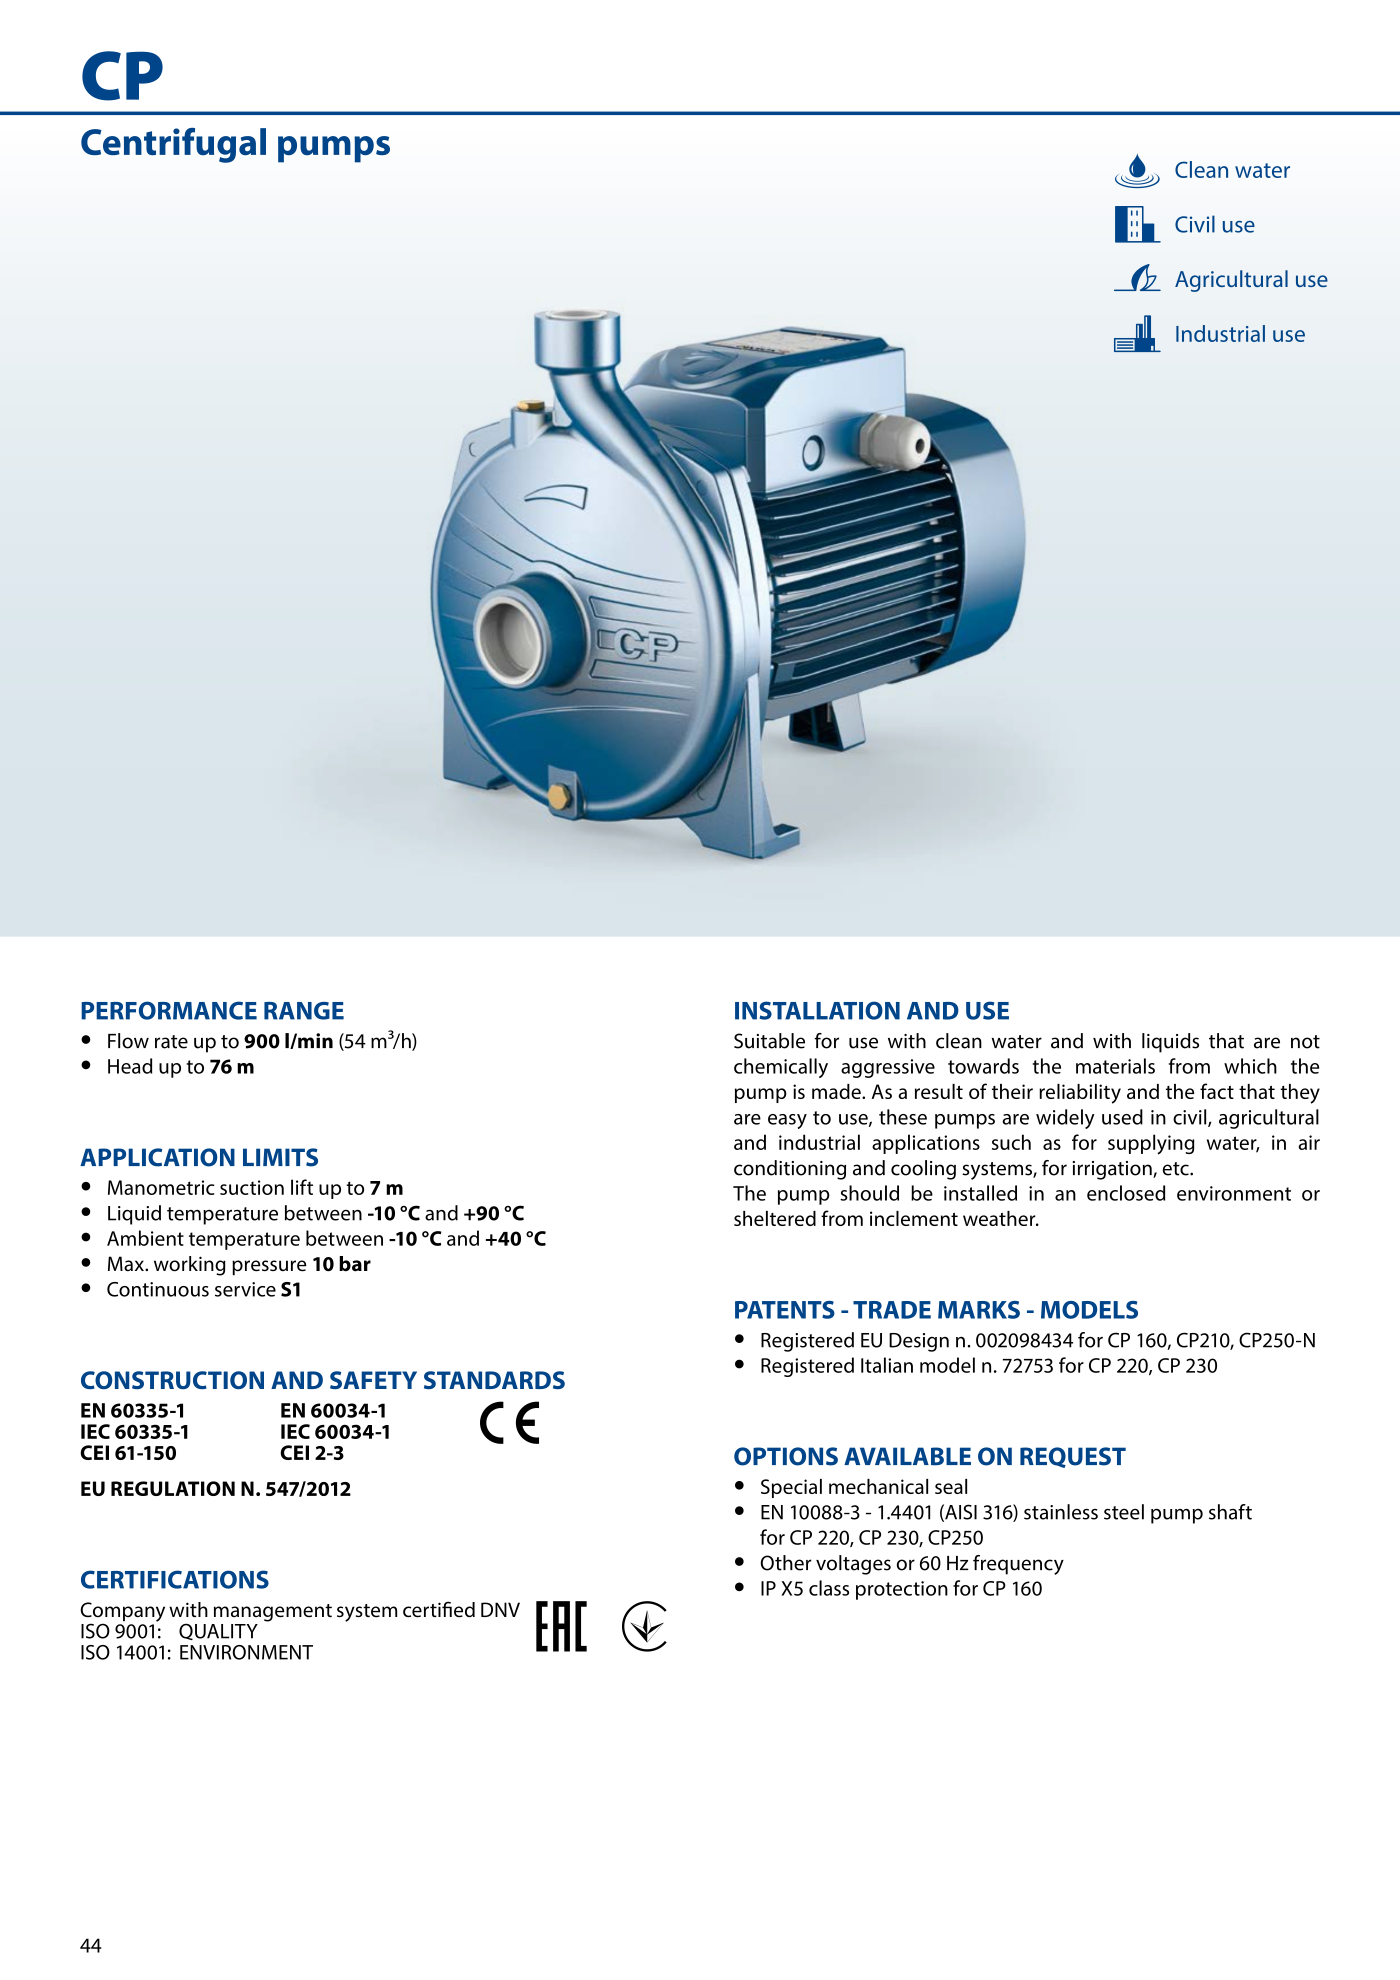 The image size is (1400, 1980). What do you see at coordinates (304, 1011) in the image?
I see `RANGE` at bounding box center [304, 1011].
